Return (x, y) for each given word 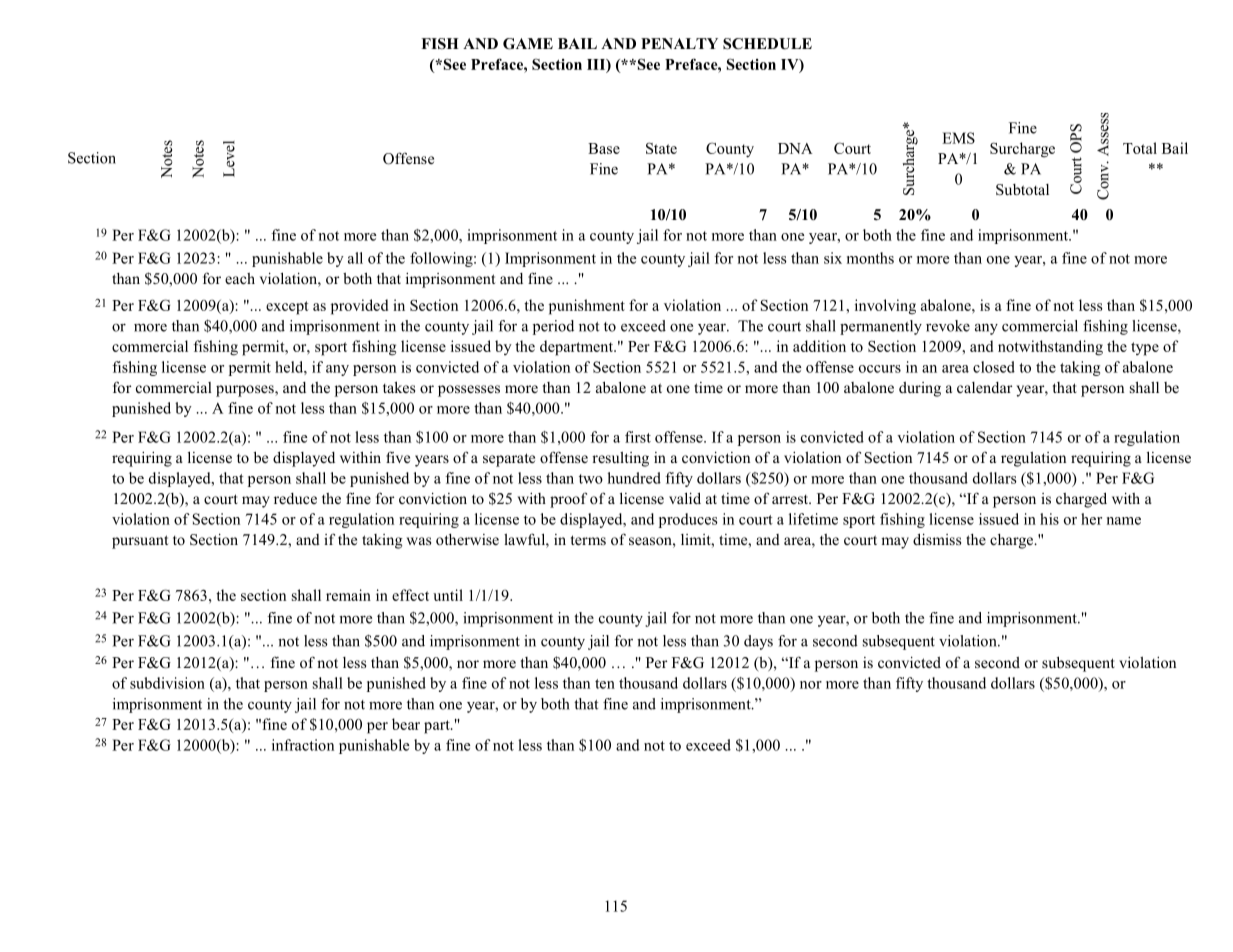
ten (605, 684)
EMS (958, 138)
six (833, 258)
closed (994, 367)
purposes (246, 391)
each (240, 278)
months (870, 258)
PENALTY (679, 43)
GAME (528, 44)
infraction (303, 745)
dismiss (937, 539)
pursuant (140, 542)
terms (588, 540)
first (638, 437)
